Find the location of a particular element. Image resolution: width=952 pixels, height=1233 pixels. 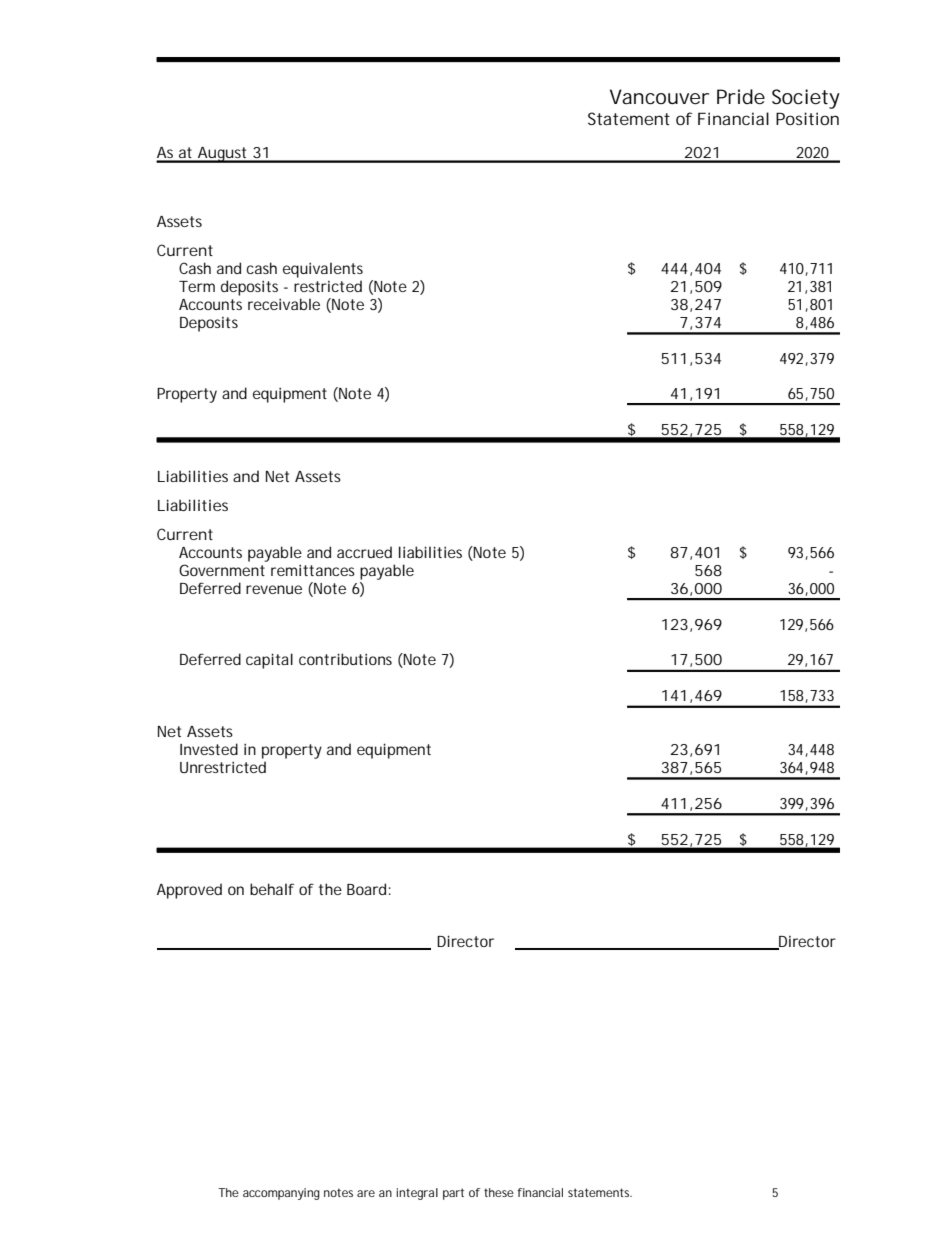

receivable is located at coordinates (284, 304).
